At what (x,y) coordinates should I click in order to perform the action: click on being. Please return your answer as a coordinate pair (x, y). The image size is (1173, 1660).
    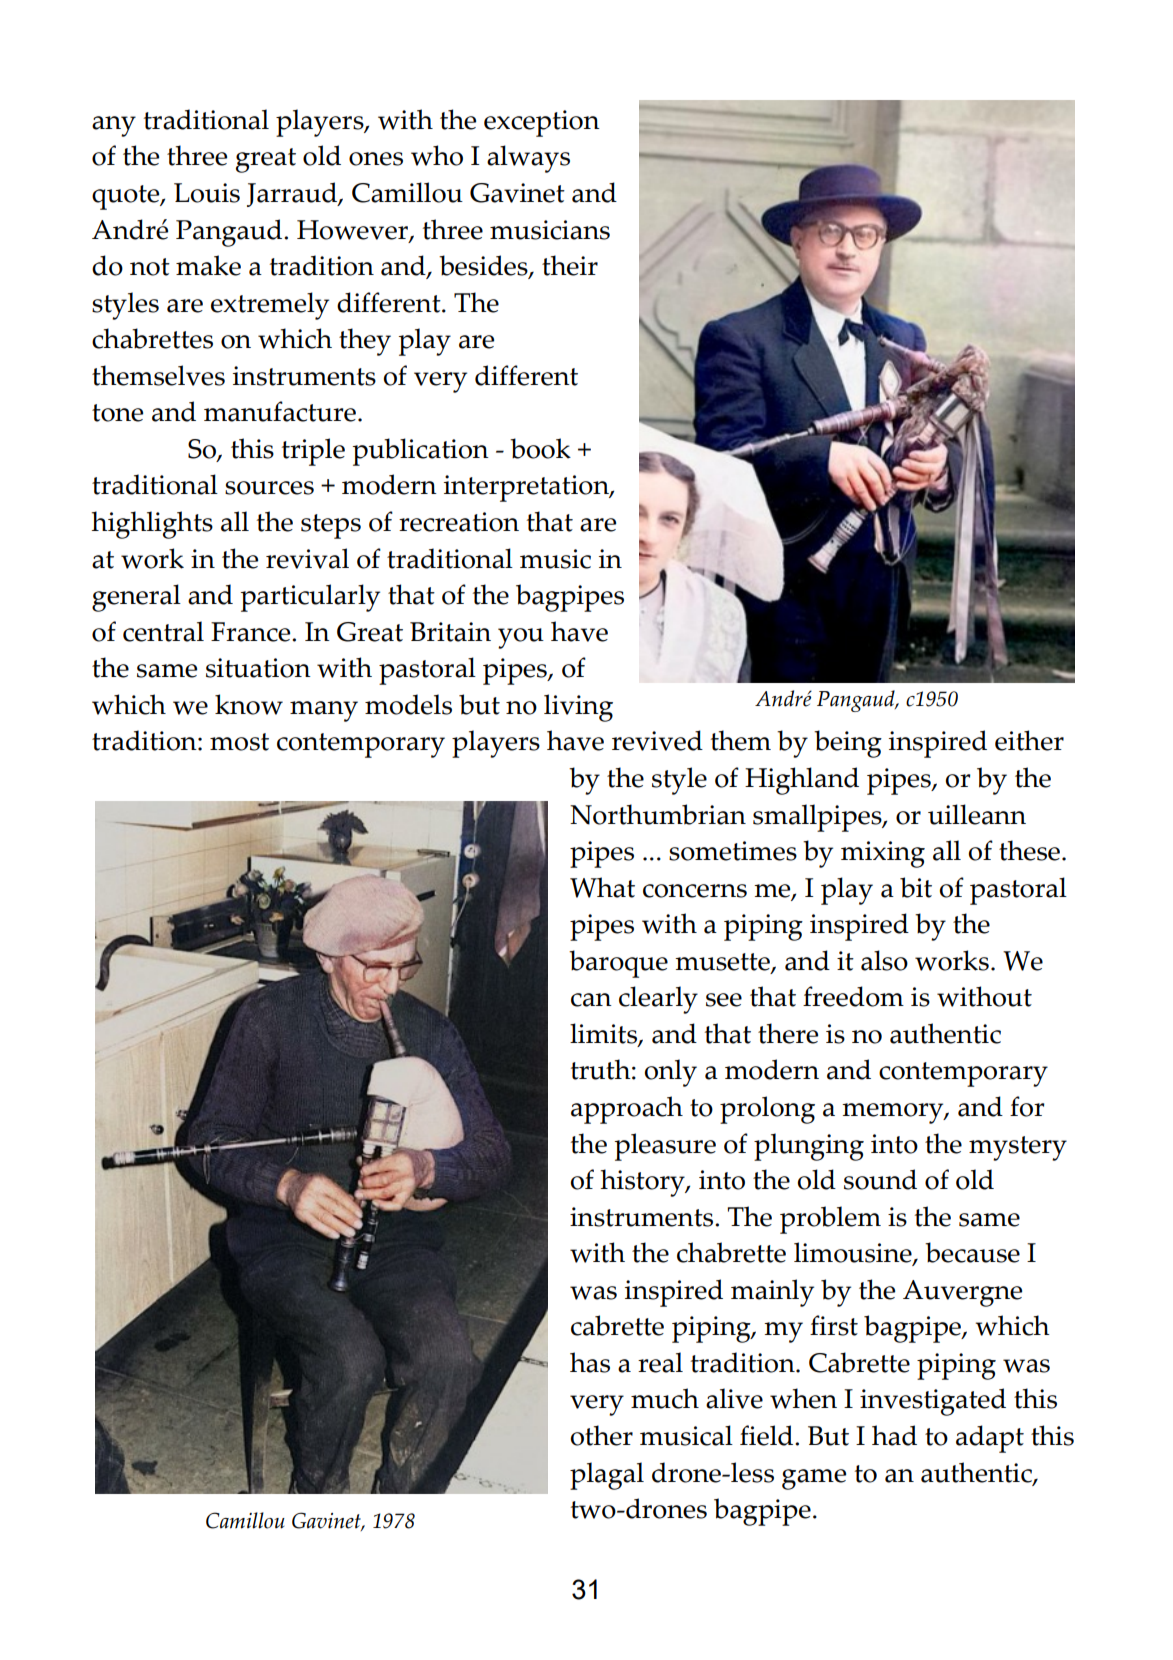
    Looking at the image, I should click on (848, 744).
